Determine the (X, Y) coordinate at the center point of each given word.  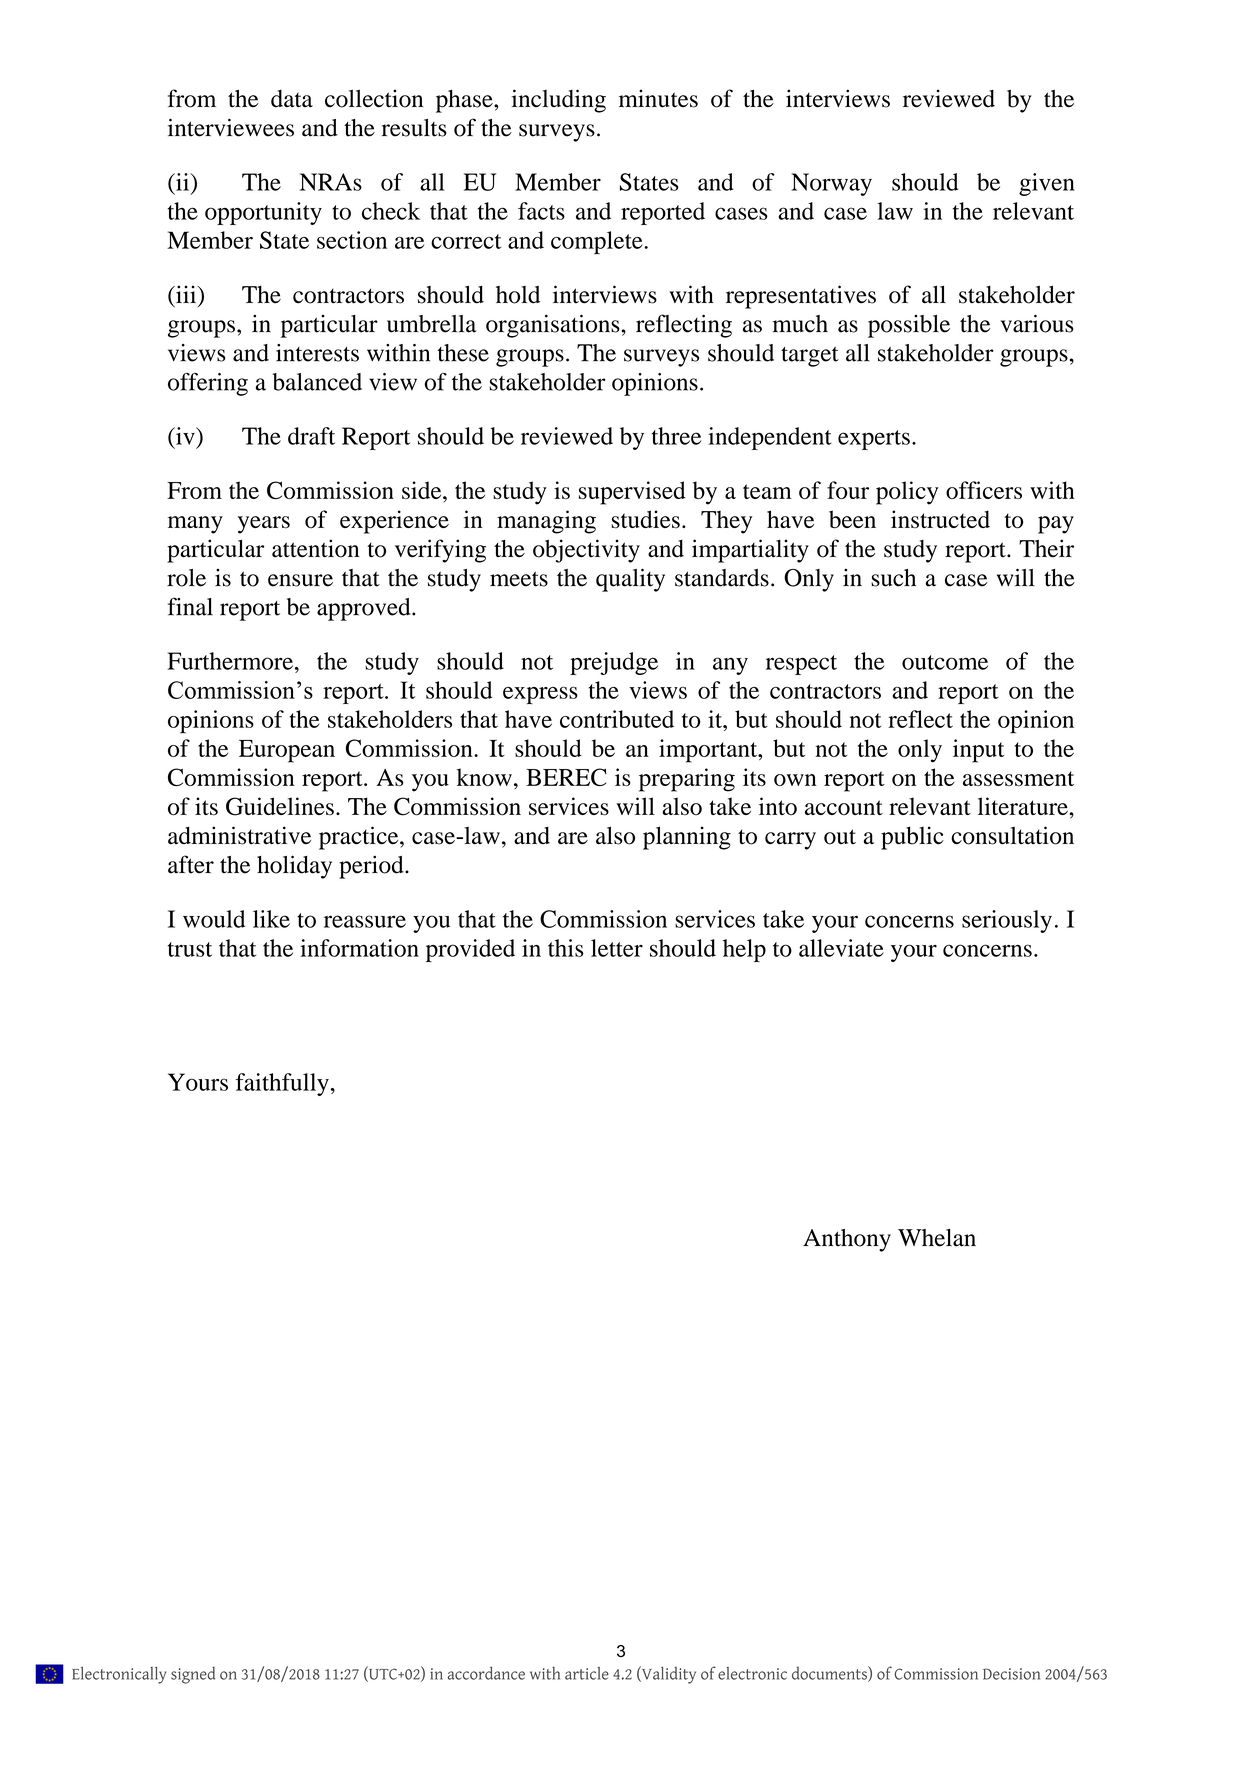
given (1047, 184)
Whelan (937, 1238)
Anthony (847, 1240)
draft (311, 436)
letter (617, 948)
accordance (486, 1673)
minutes (658, 98)
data (292, 99)
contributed (617, 719)
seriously (1007, 921)
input (978, 751)
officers (984, 490)
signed (193, 1675)
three (676, 436)
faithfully (282, 1084)
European (287, 751)
